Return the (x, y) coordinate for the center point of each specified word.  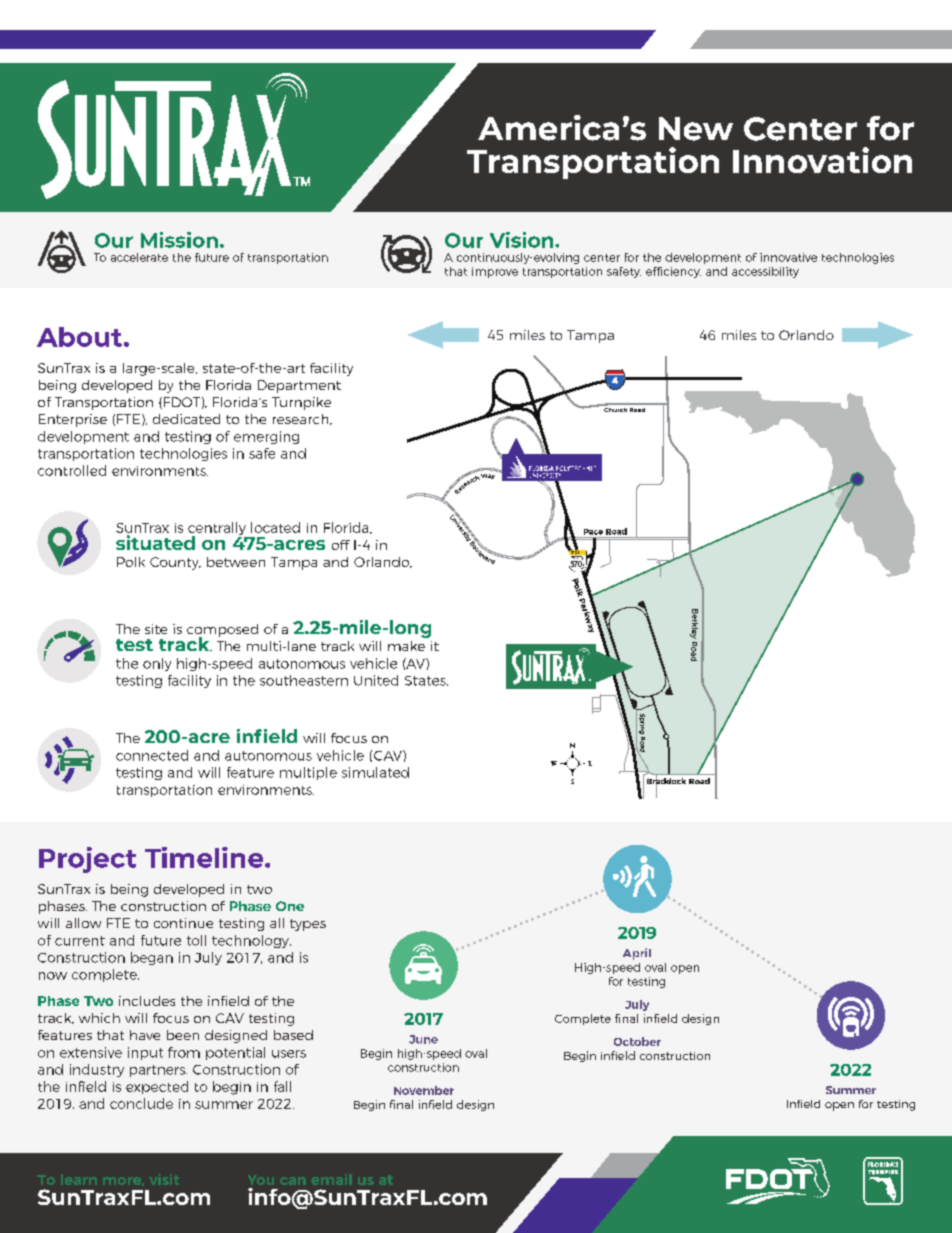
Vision (523, 240)
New (696, 129)
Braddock (666, 781)
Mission (179, 240)
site (156, 629)
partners (158, 1071)
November (424, 1090)
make (406, 646)
